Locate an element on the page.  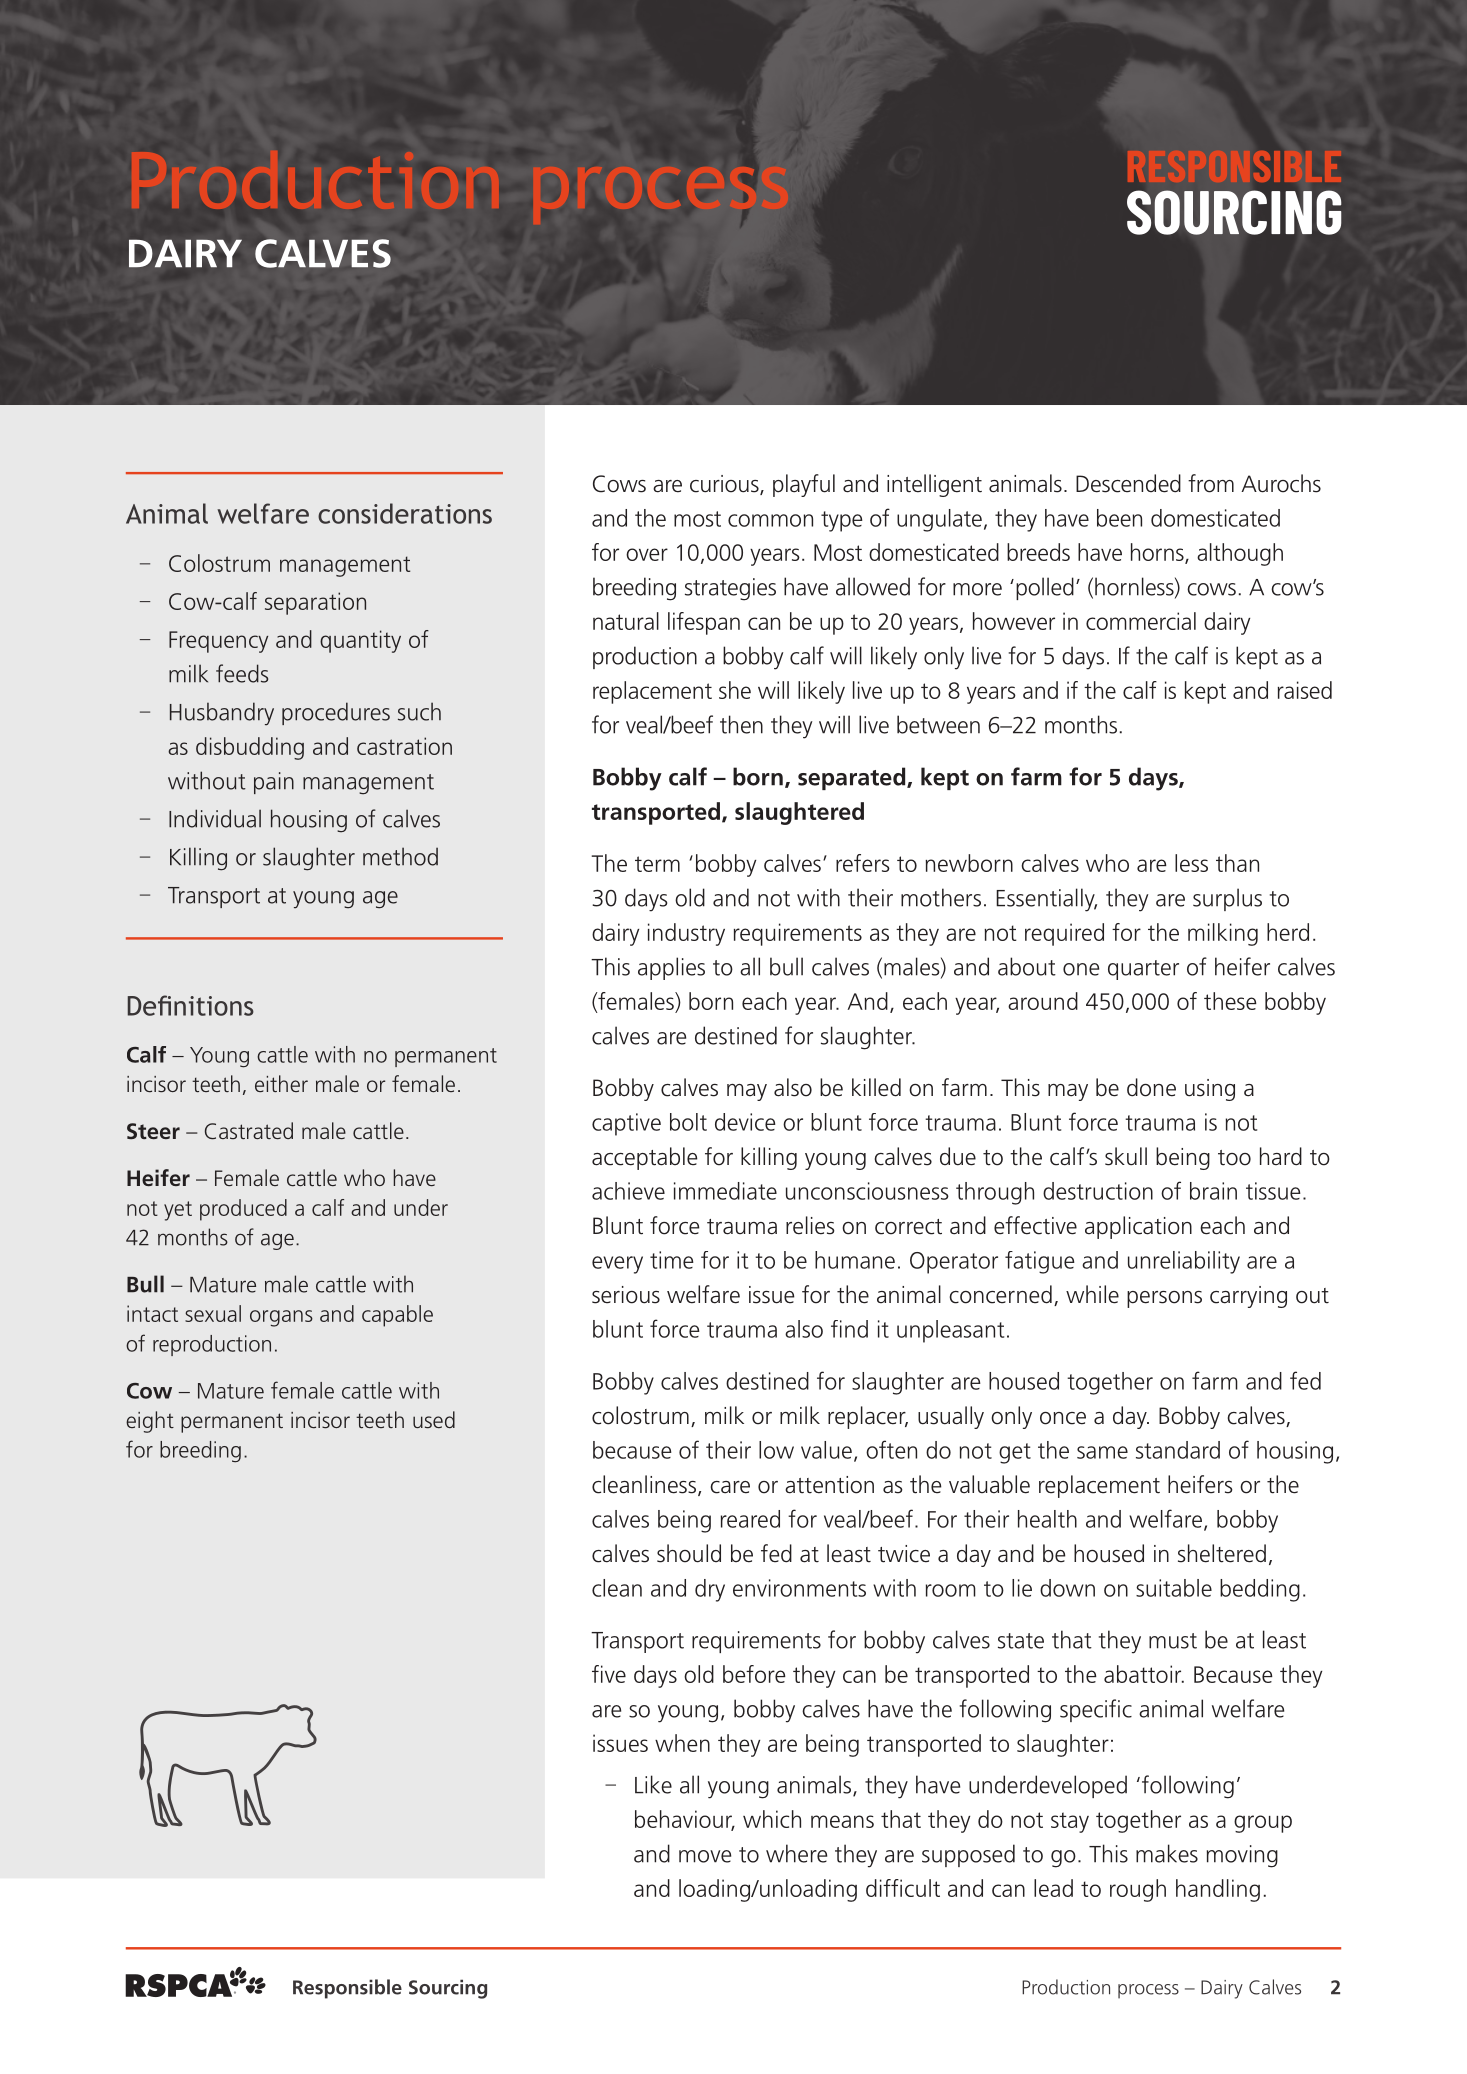
separation is located at coordinates (315, 603).
